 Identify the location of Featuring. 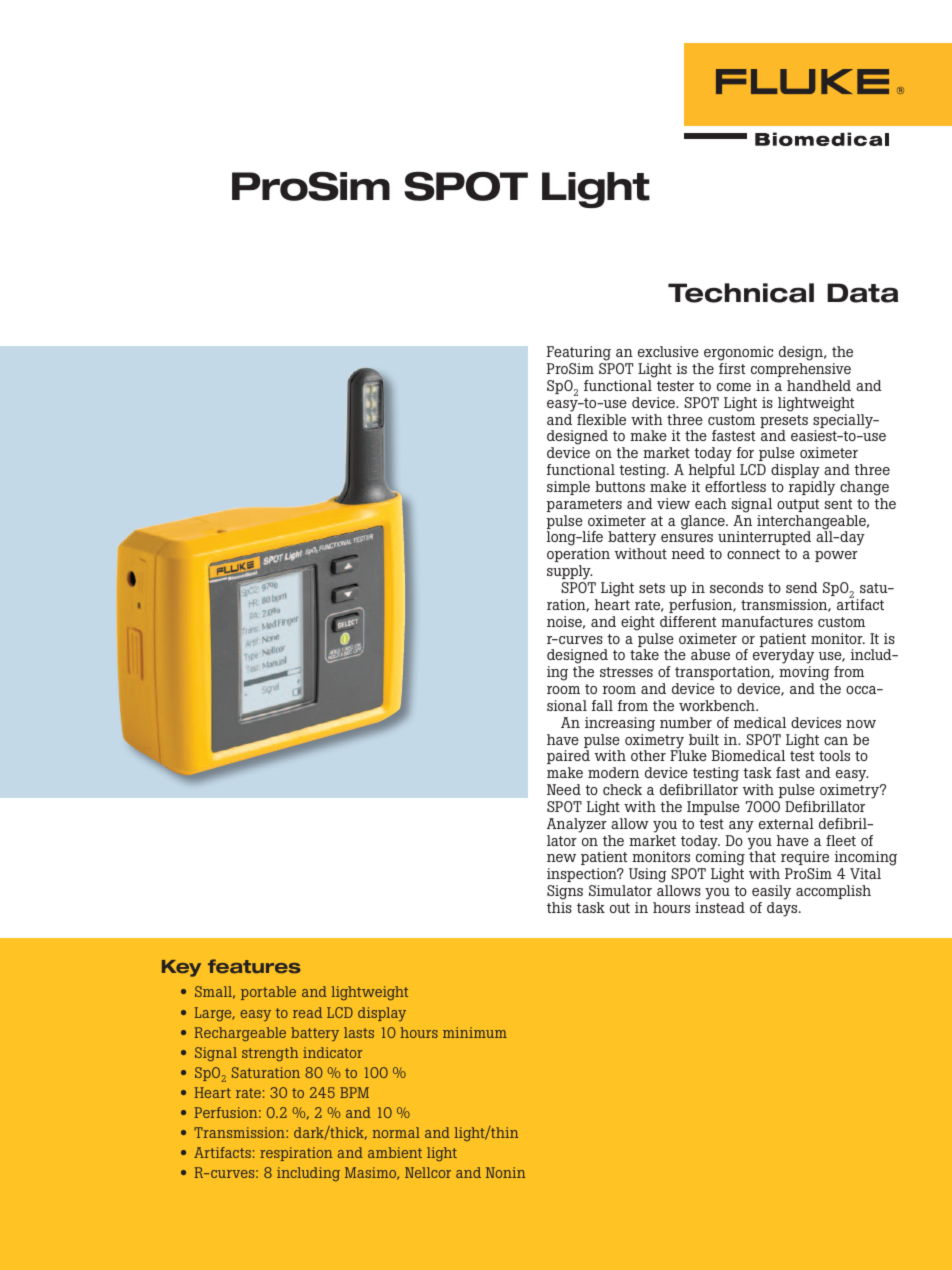
(580, 355).
